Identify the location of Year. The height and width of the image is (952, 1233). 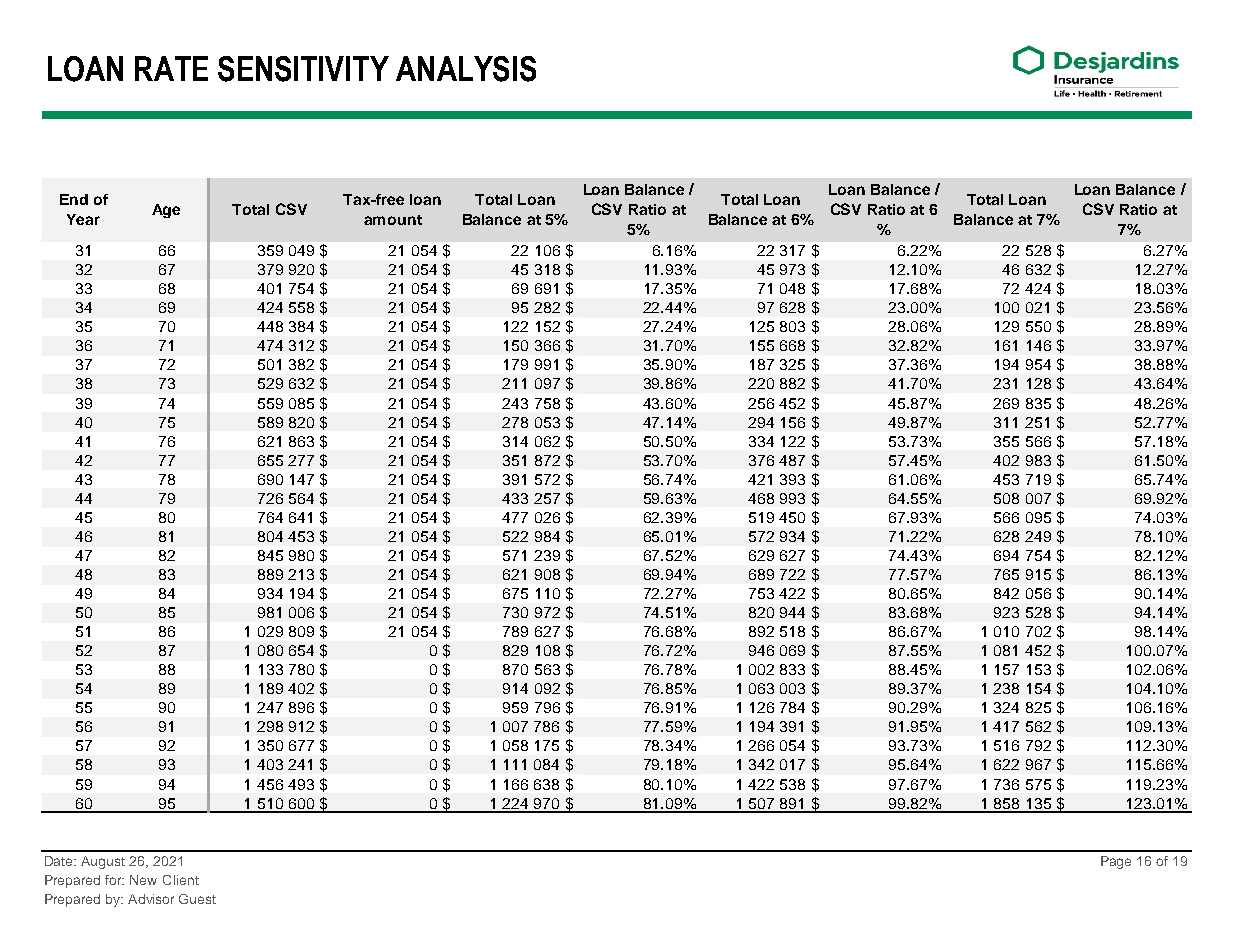
(83, 219).
